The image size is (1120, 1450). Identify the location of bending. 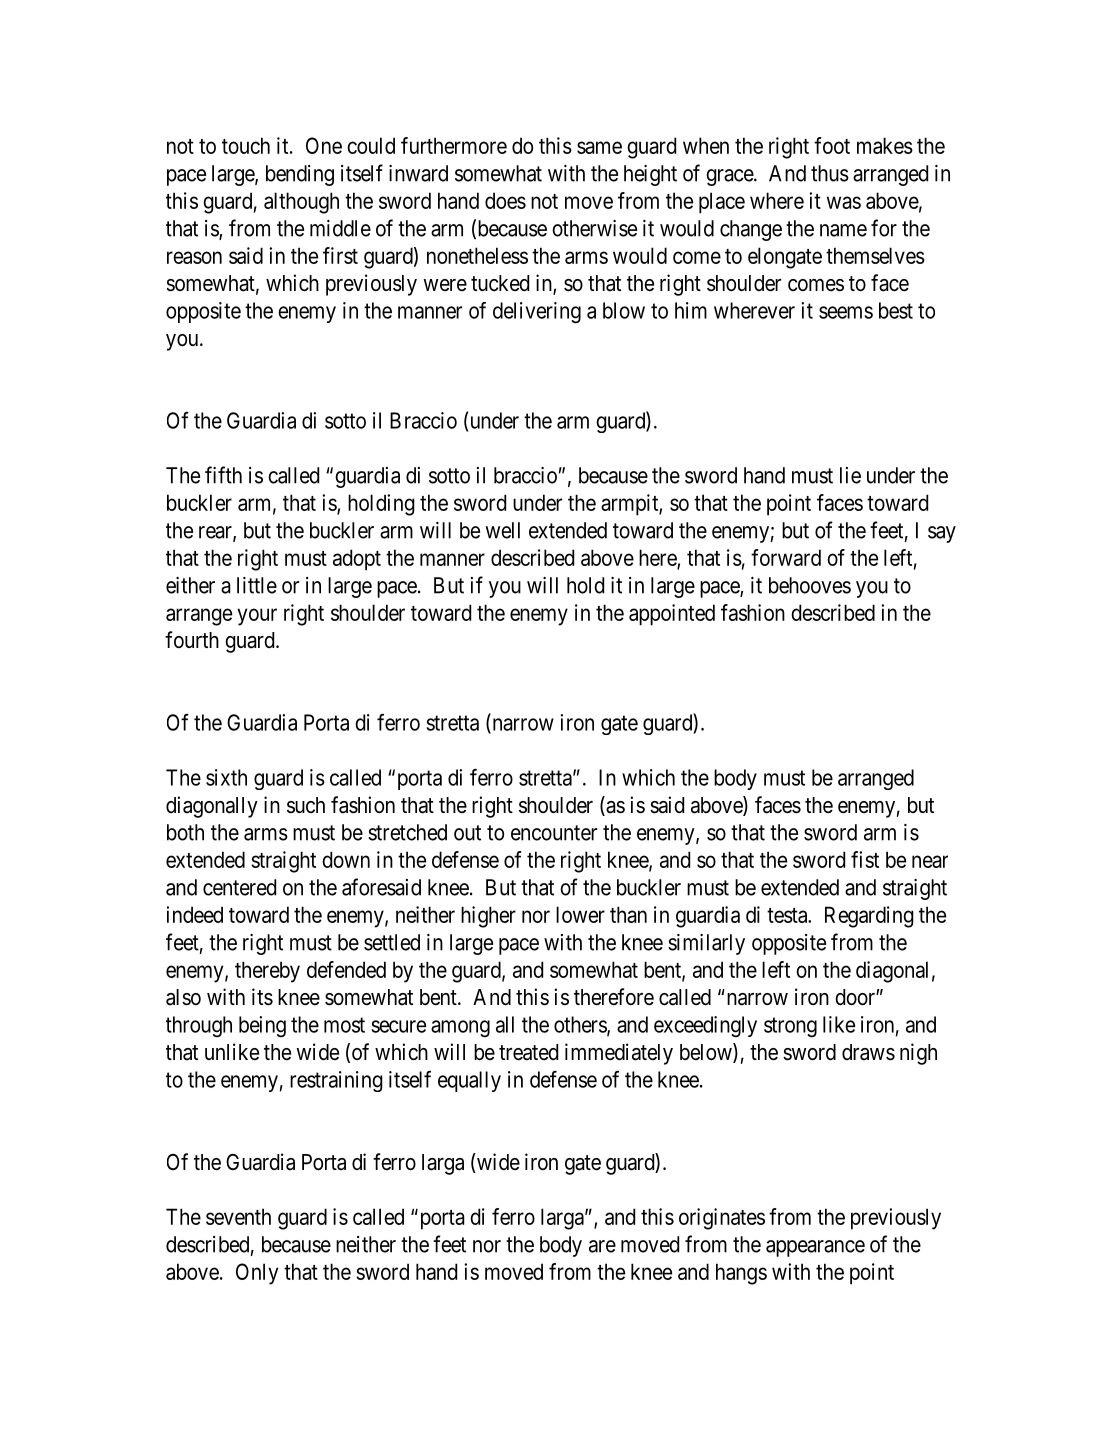
(300, 175).
